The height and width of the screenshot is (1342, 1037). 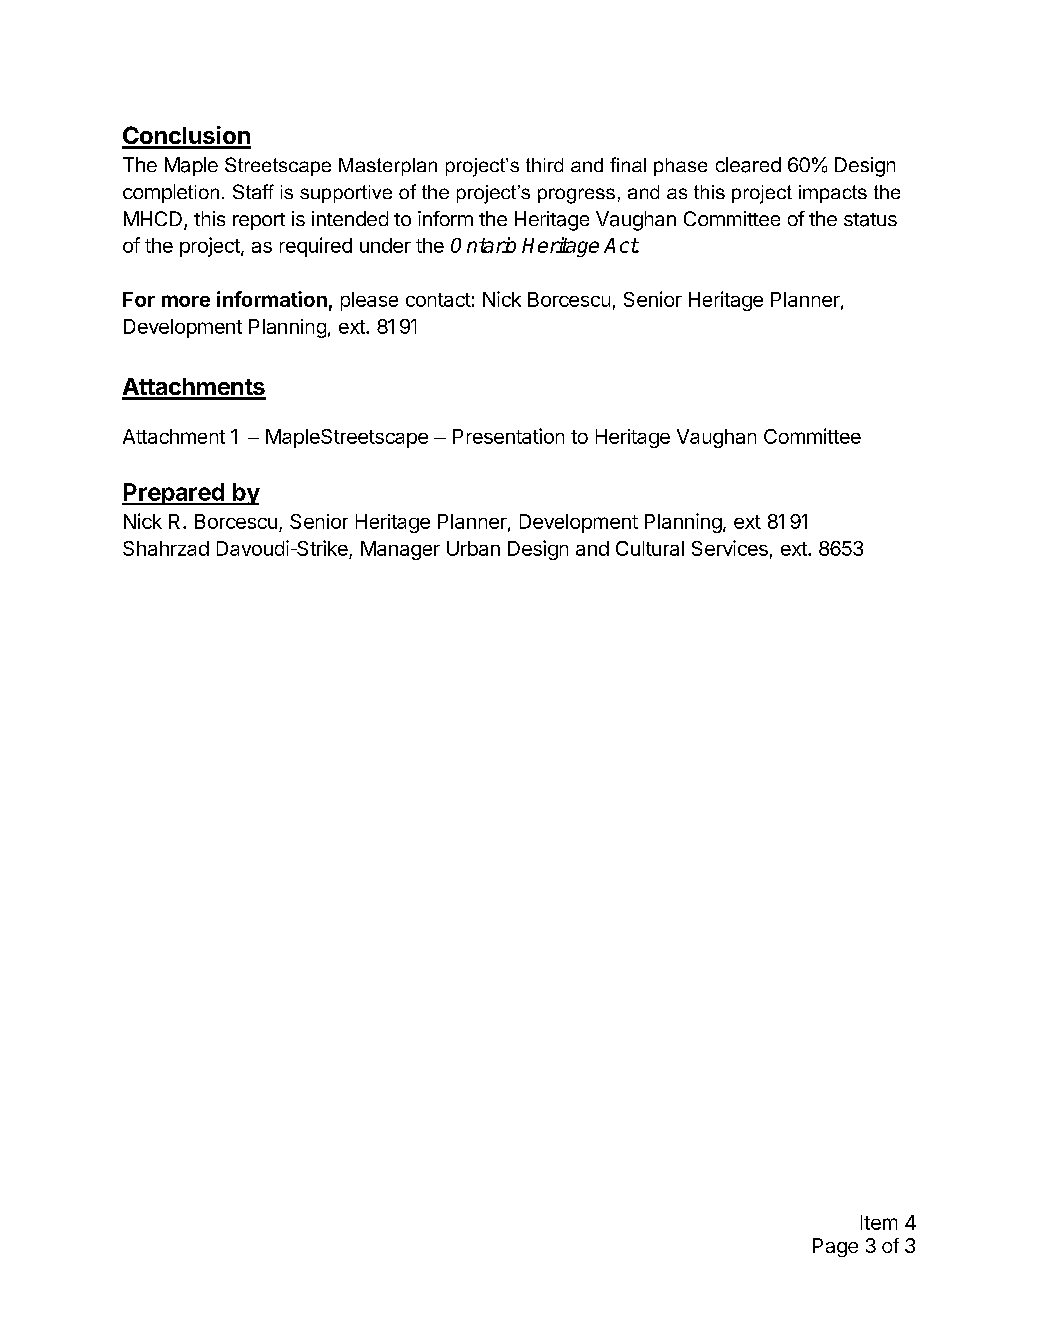 I want to click on third, so click(x=544, y=165).
